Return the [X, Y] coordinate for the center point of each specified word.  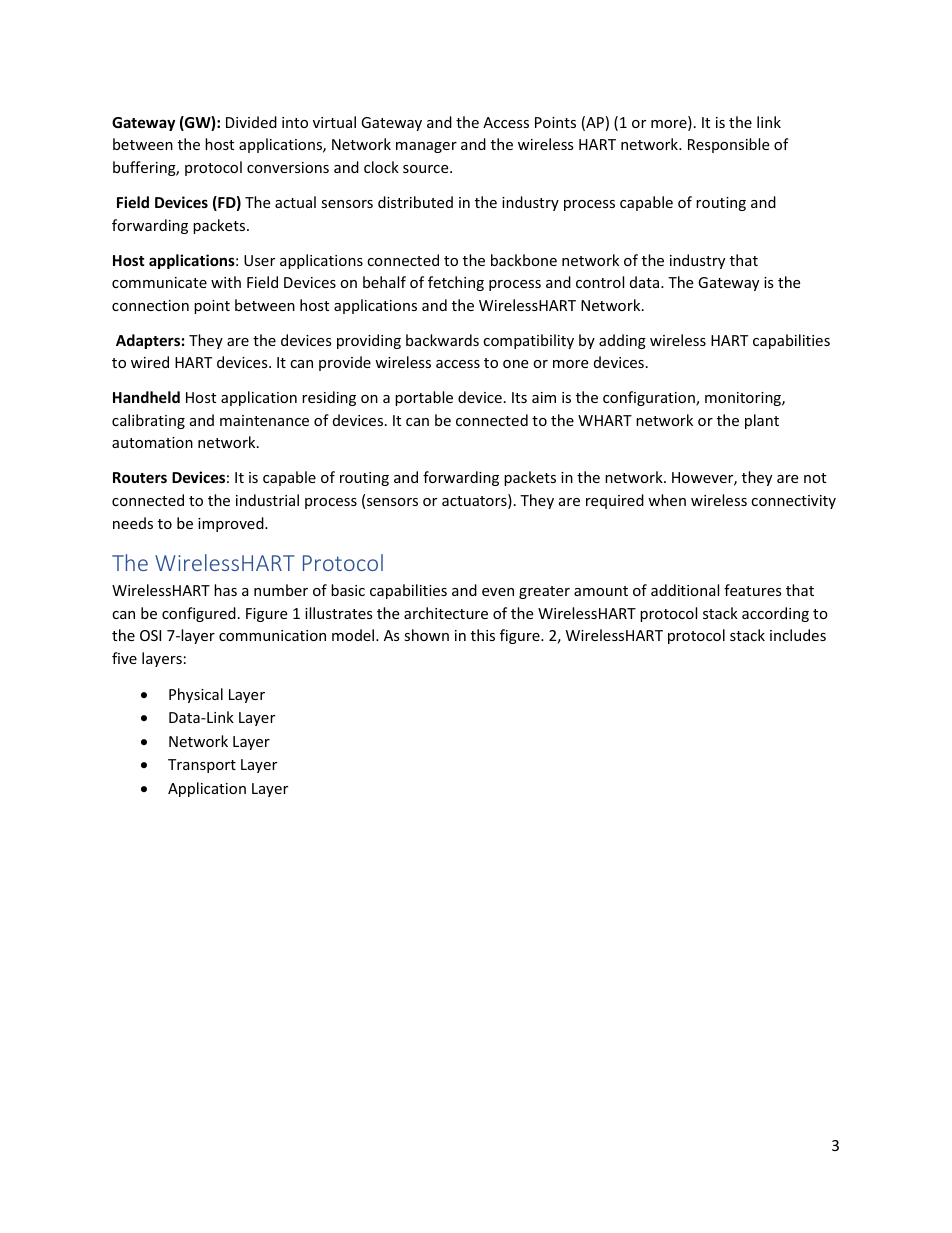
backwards [442, 340]
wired [150, 362]
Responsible [728, 145]
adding [622, 341]
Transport [202, 766]
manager [426, 147]
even [498, 592]
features [753, 590]
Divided [251, 122]
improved [232, 524]
